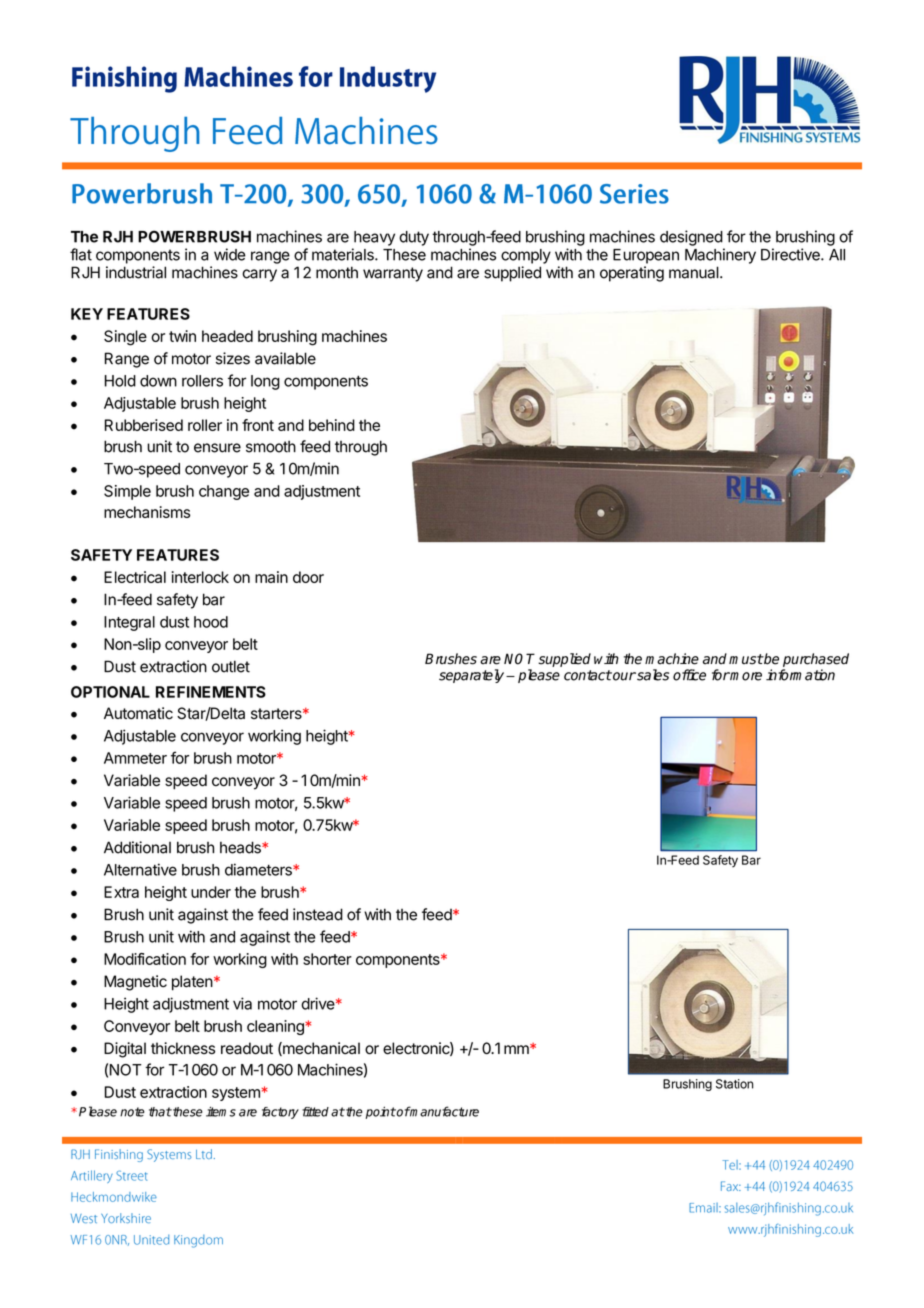 This screenshot has width=924, height=1308. Describe the element at coordinates (746, 659) in the screenshot. I see `must` at that location.
